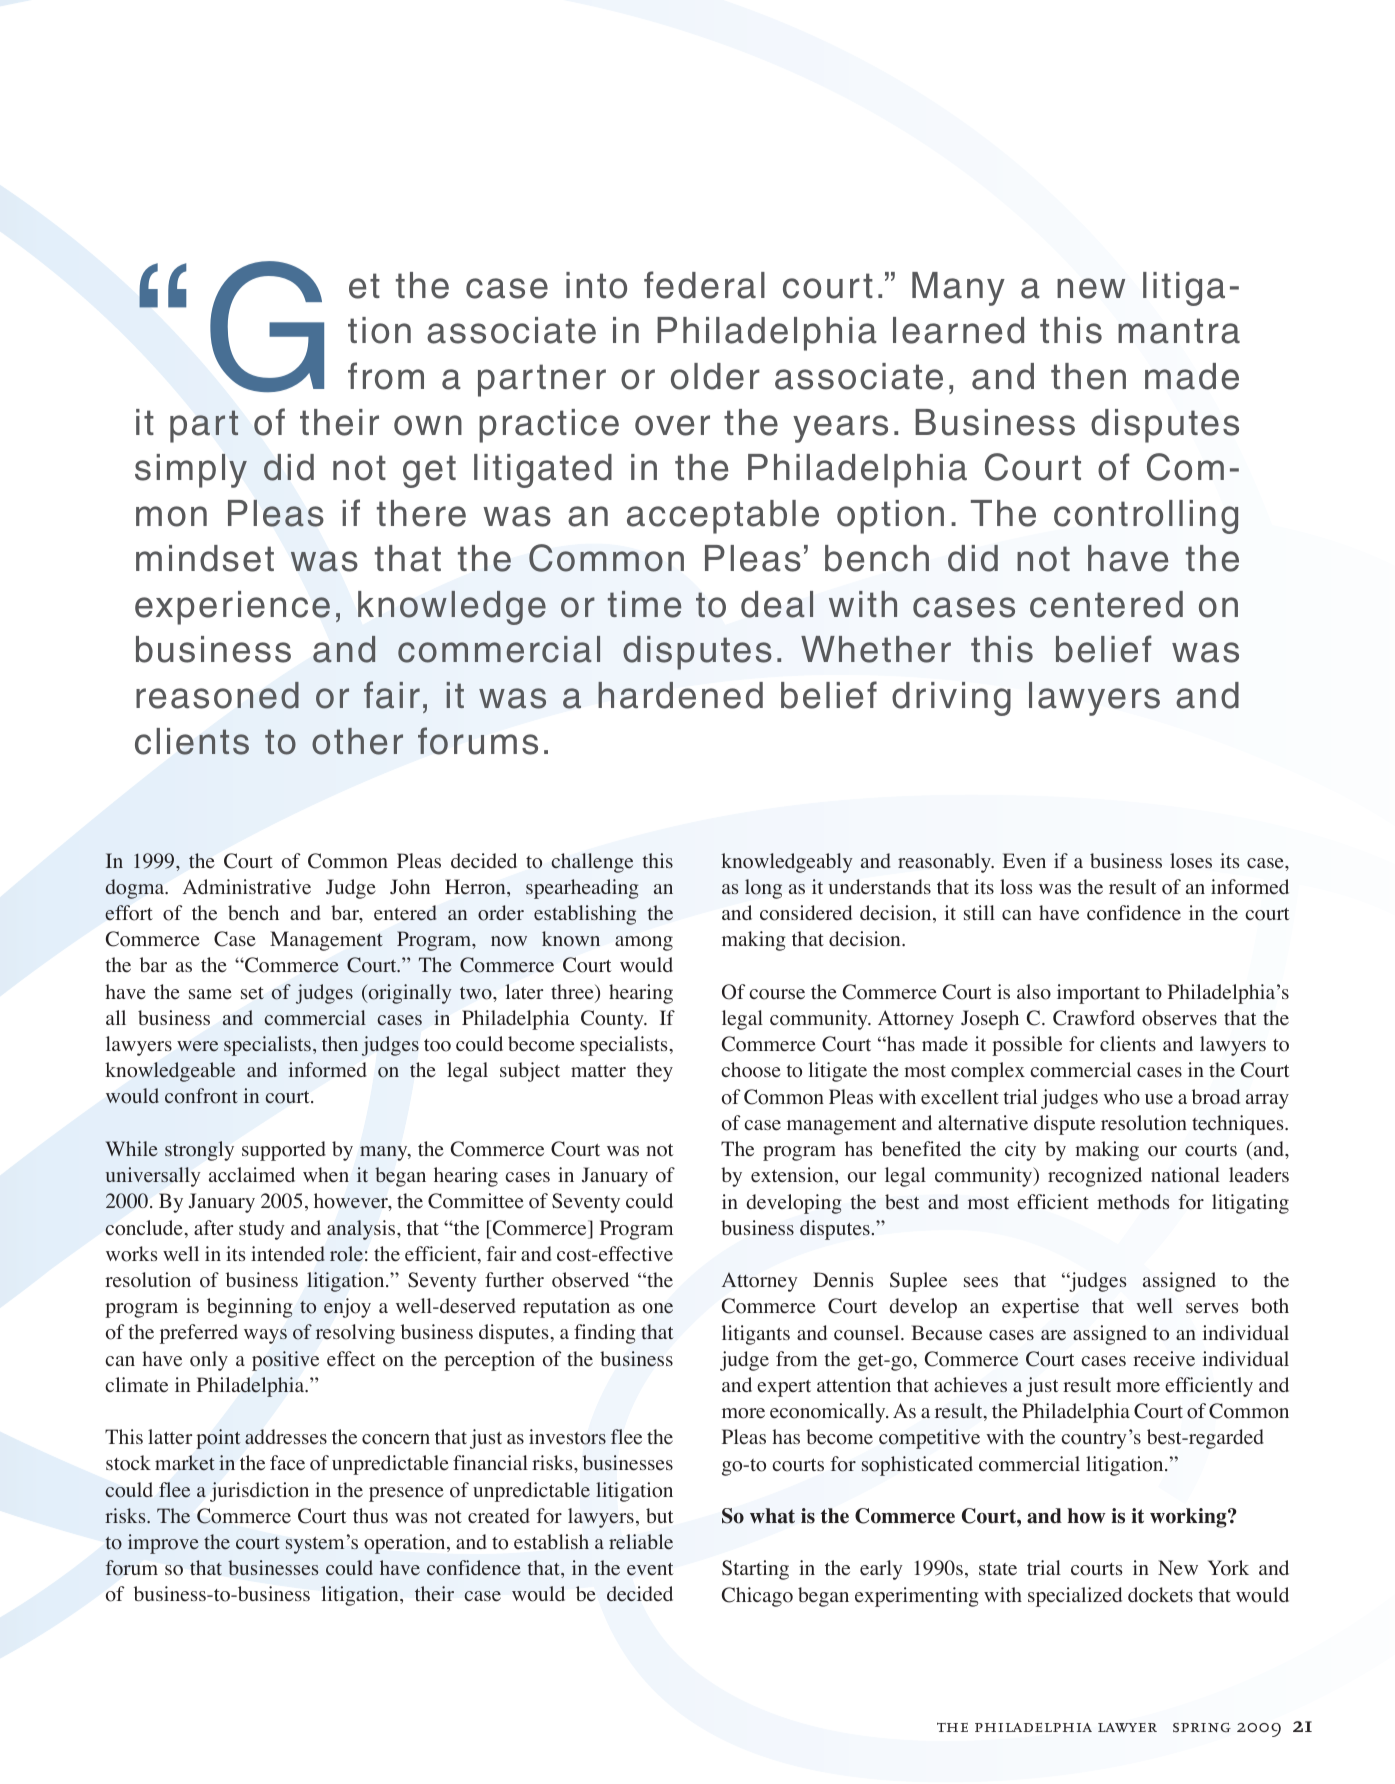  What do you see at coordinates (704, 285) in the image?
I see `federal` at bounding box center [704, 285].
